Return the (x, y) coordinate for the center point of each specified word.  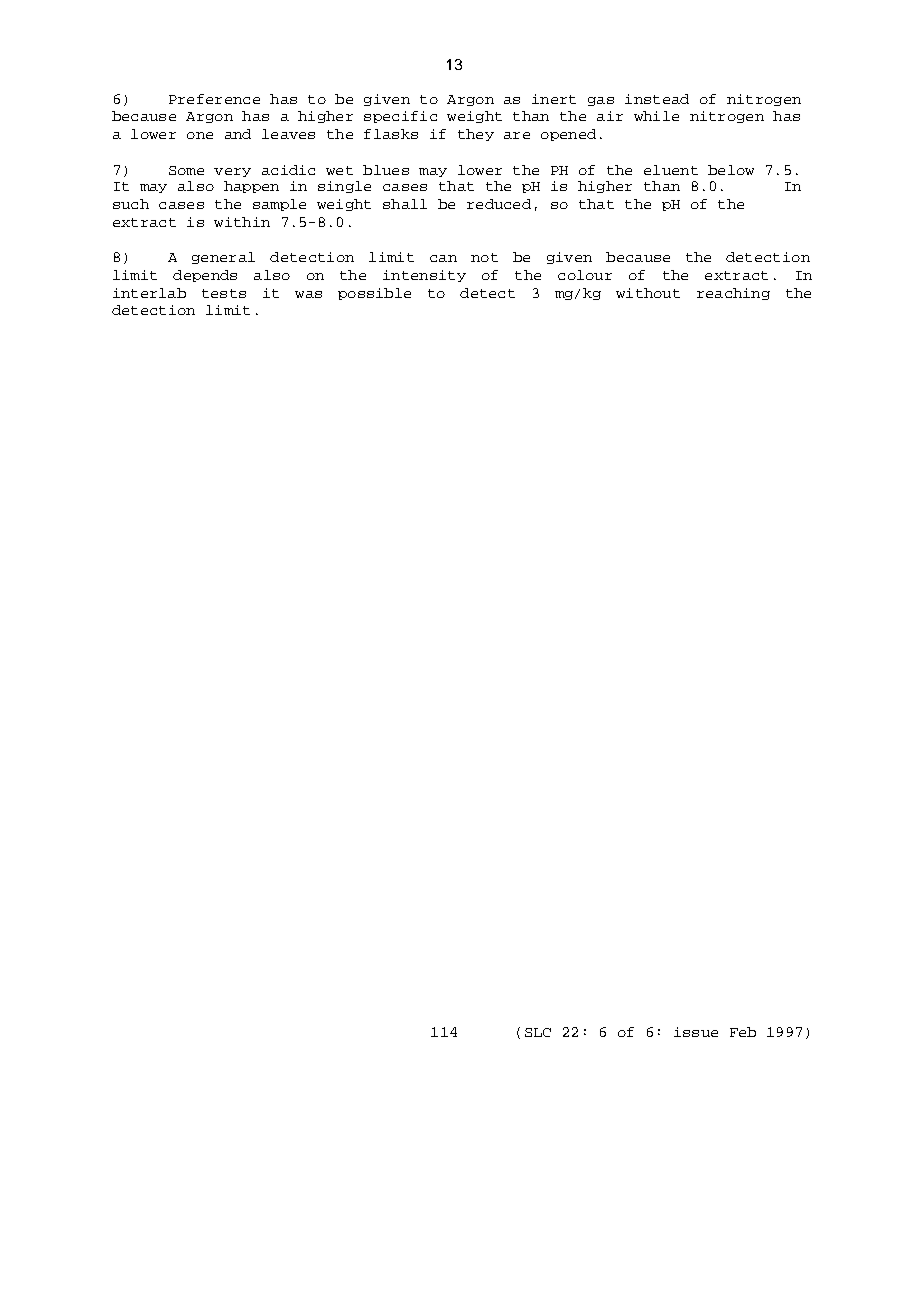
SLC (538, 1032)
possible (374, 294)
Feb (743, 1032)
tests (224, 293)
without (648, 293)
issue (696, 1032)
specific (400, 117)
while (656, 116)
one (200, 135)
